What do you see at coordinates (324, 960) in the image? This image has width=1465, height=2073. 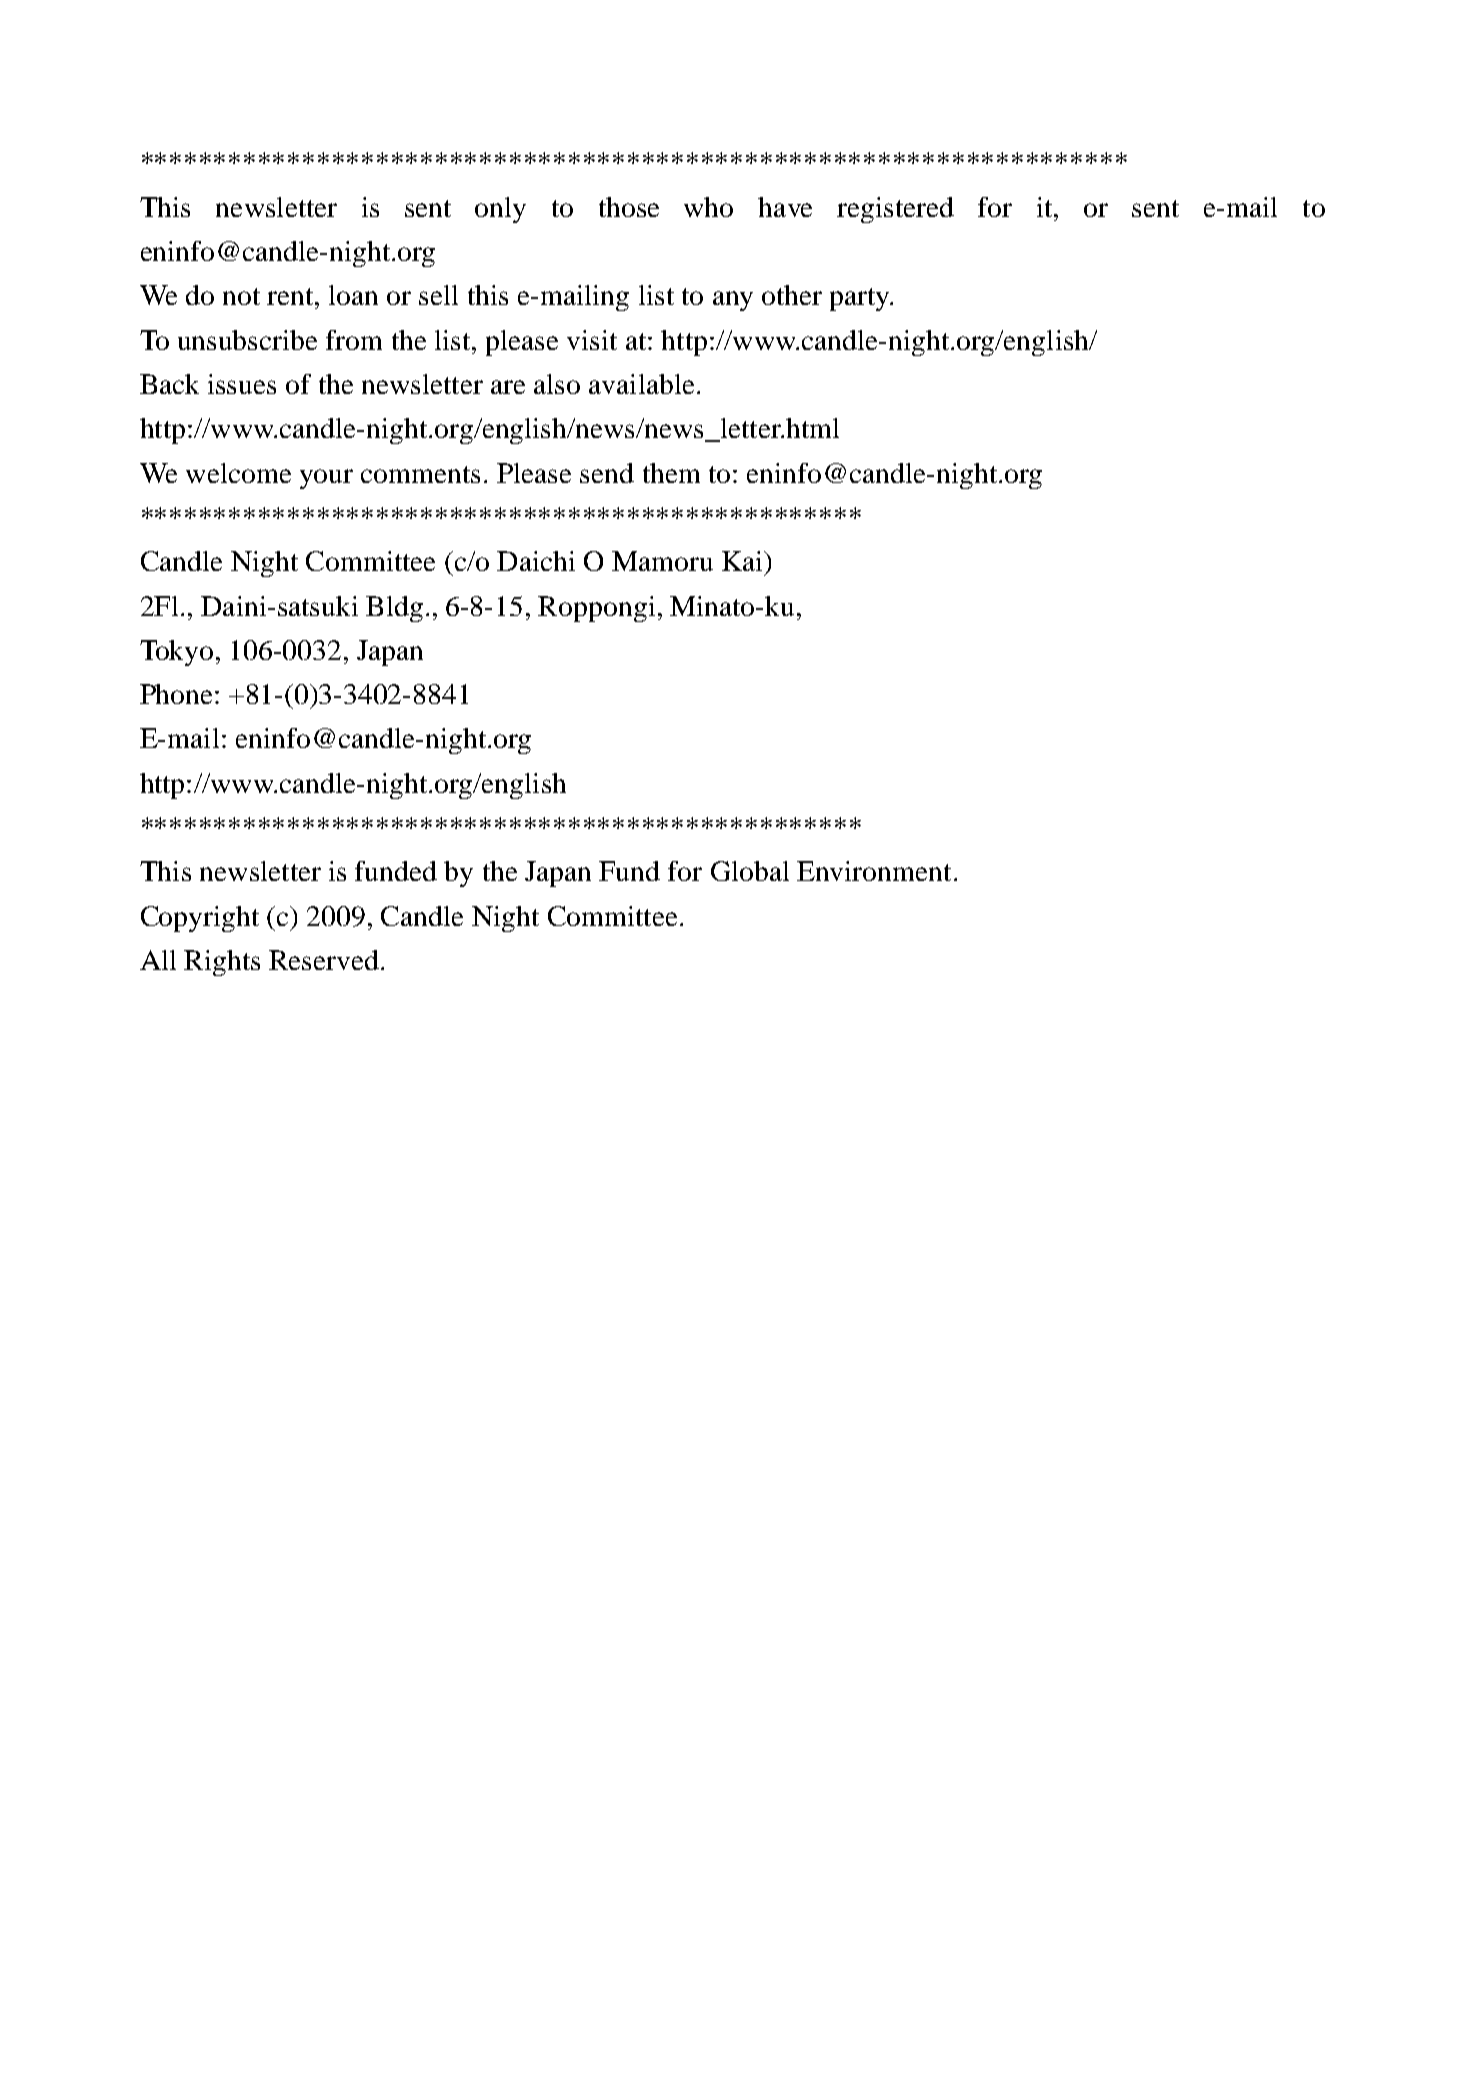 I see `Reserved` at bounding box center [324, 960].
